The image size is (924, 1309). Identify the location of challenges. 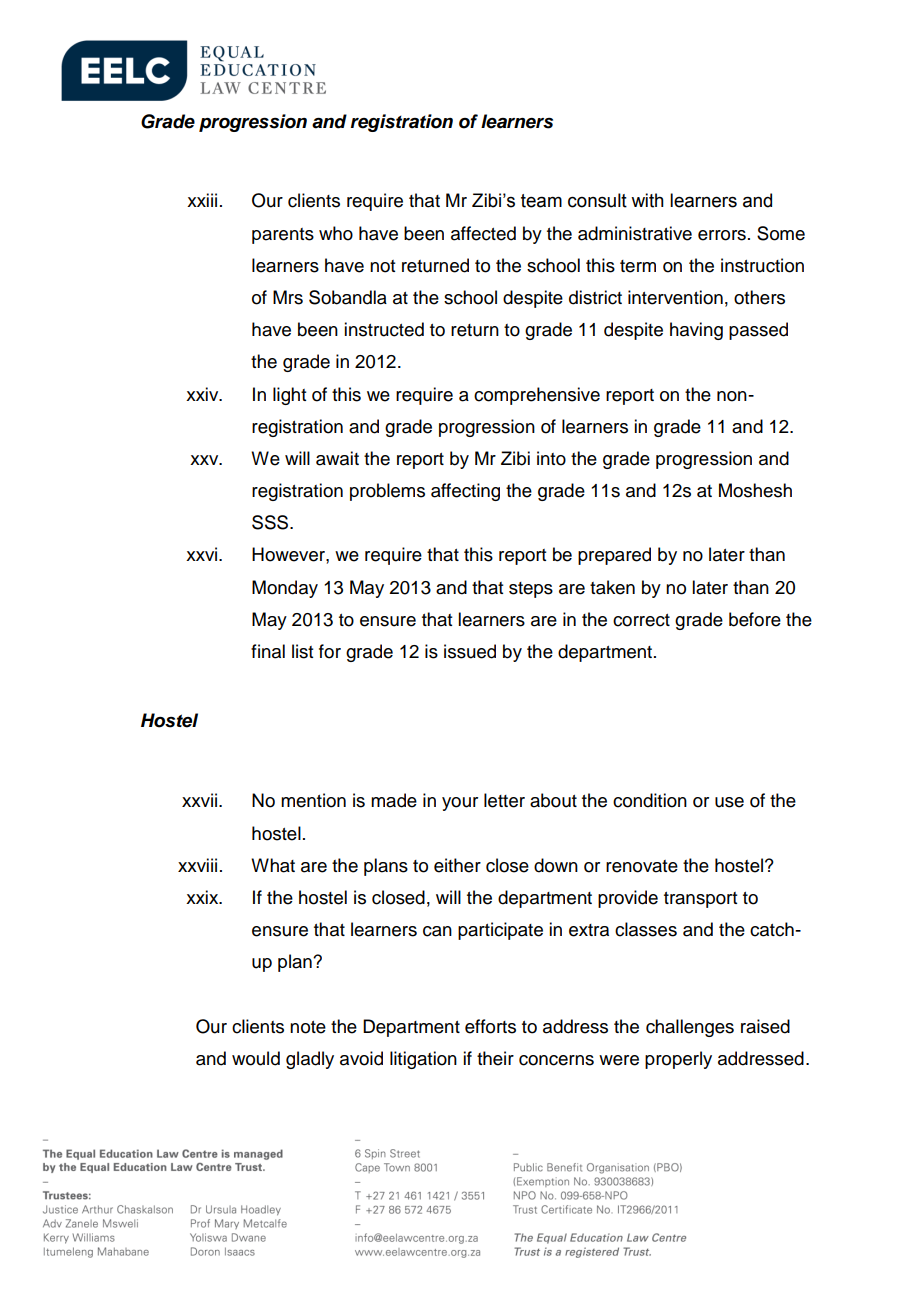
(690, 1028).
